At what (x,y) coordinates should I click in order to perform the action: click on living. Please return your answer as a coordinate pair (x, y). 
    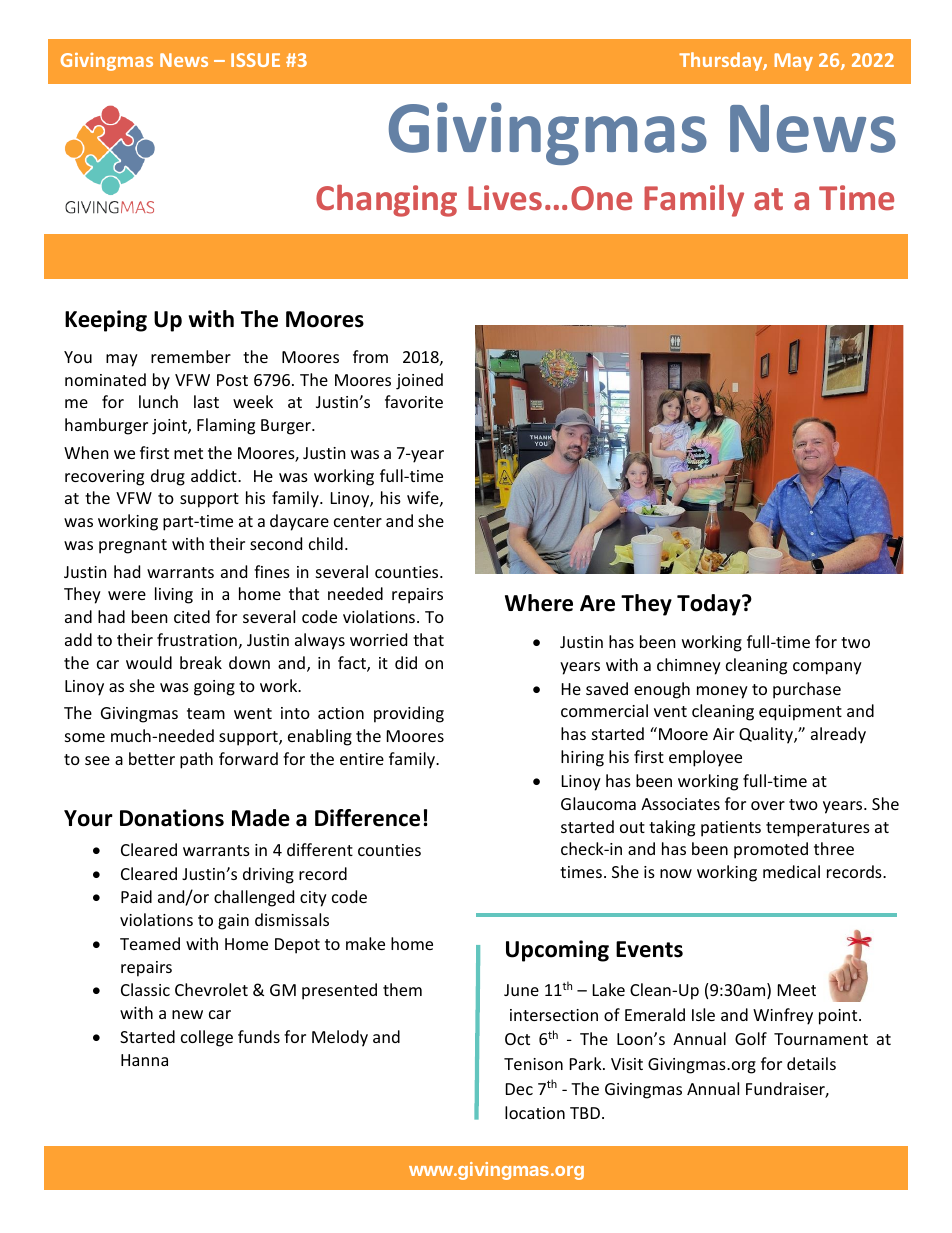
    Looking at the image, I should click on (174, 595).
